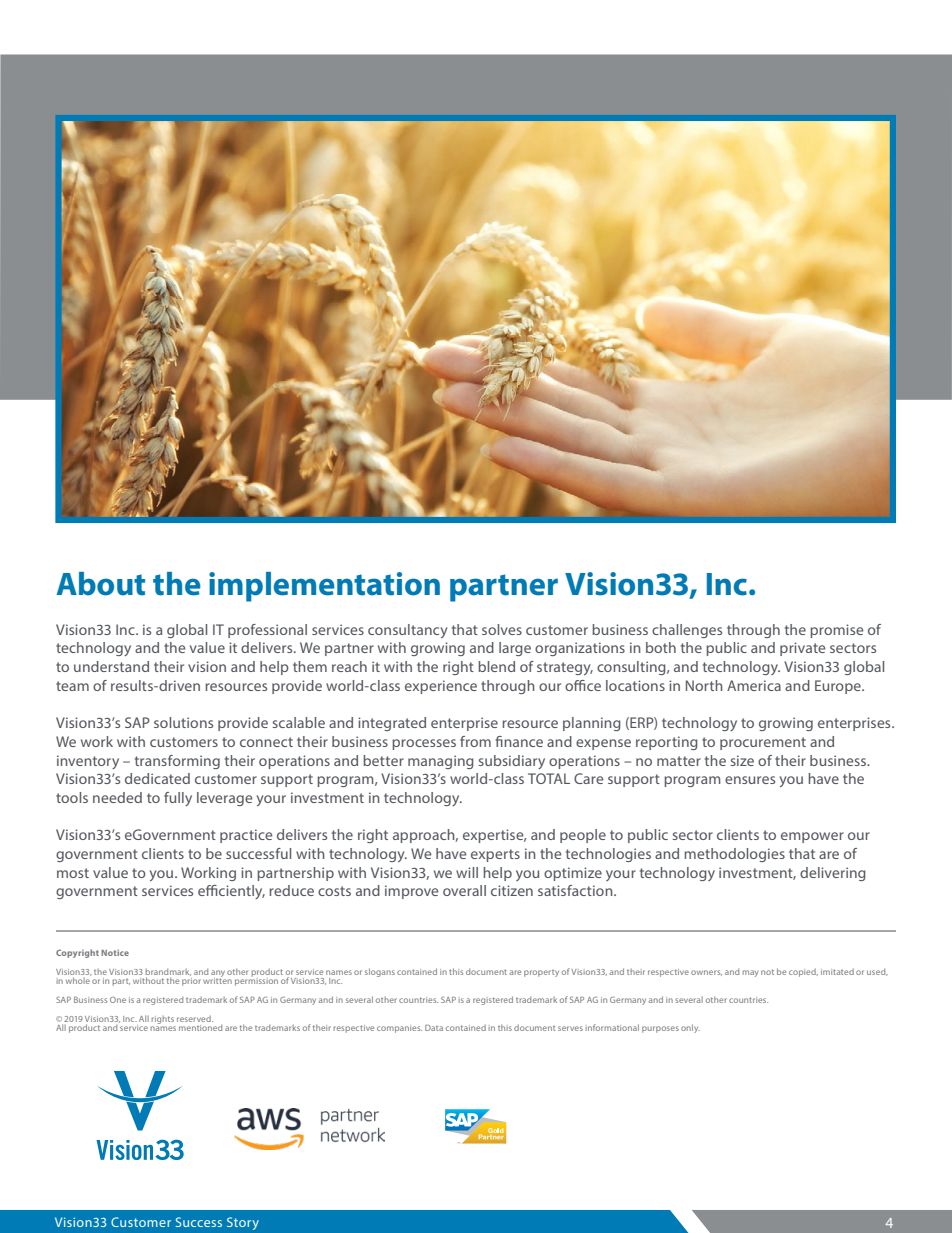 The width and height of the screenshot is (952, 1233). I want to click on efficiently, so click(231, 892).
